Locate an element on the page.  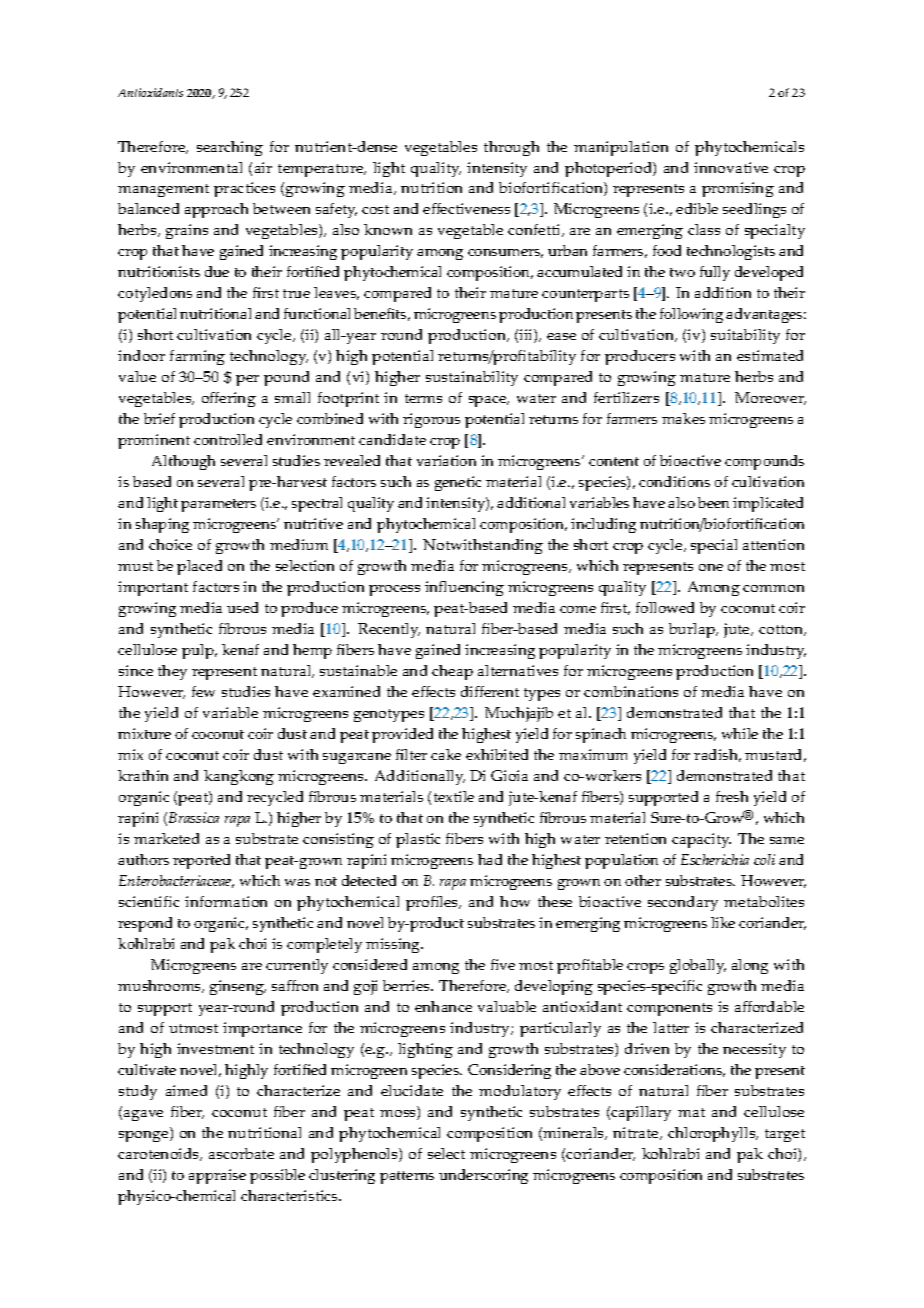
practices is located at coordinates (244, 189).
